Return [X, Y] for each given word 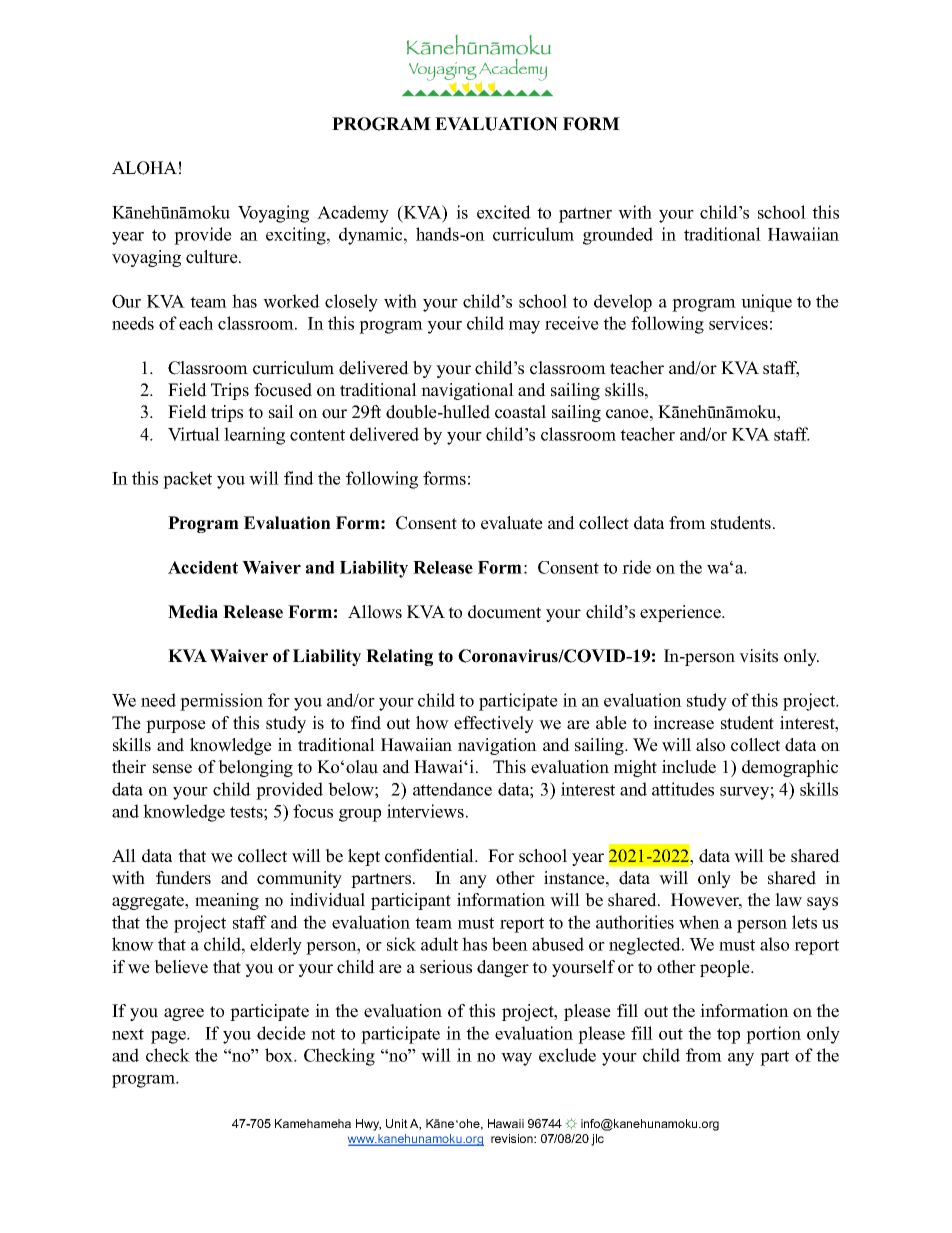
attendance [452, 789]
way [516, 1059]
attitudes [683, 789]
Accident [203, 567]
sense [172, 769]
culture [213, 257]
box [280, 1055]
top [728, 1036]
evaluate [512, 523]
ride [636, 567]
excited [504, 212]
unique [766, 303]
